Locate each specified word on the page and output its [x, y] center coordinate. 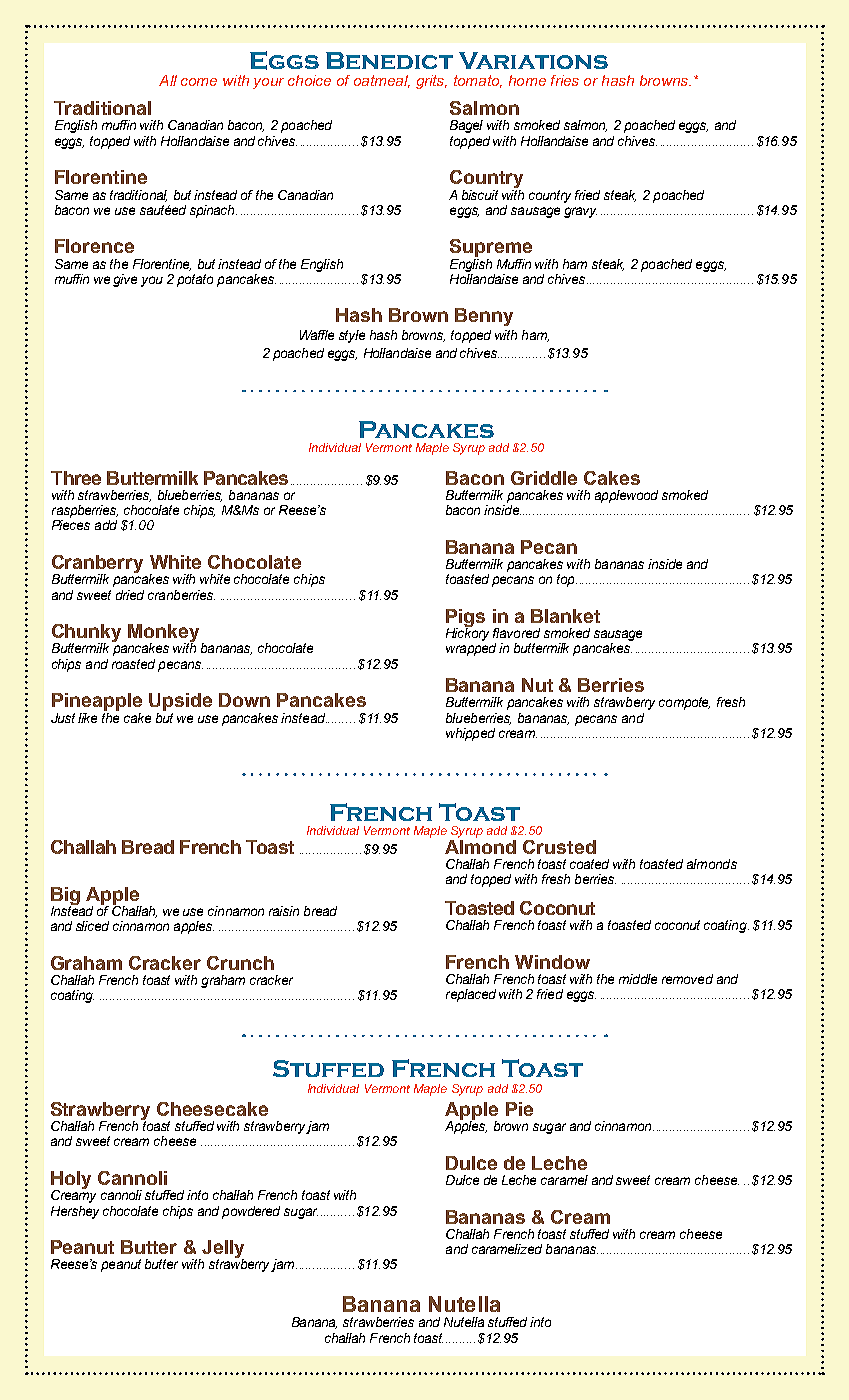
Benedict [389, 60]
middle [638, 979]
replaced [471, 995]
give [125, 280]
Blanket [565, 616]
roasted [133, 664]
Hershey [75, 1212]
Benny [484, 317]
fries [565, 80]
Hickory [467, 633]
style [352, 336]
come [199, 82]
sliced [92, 926]
